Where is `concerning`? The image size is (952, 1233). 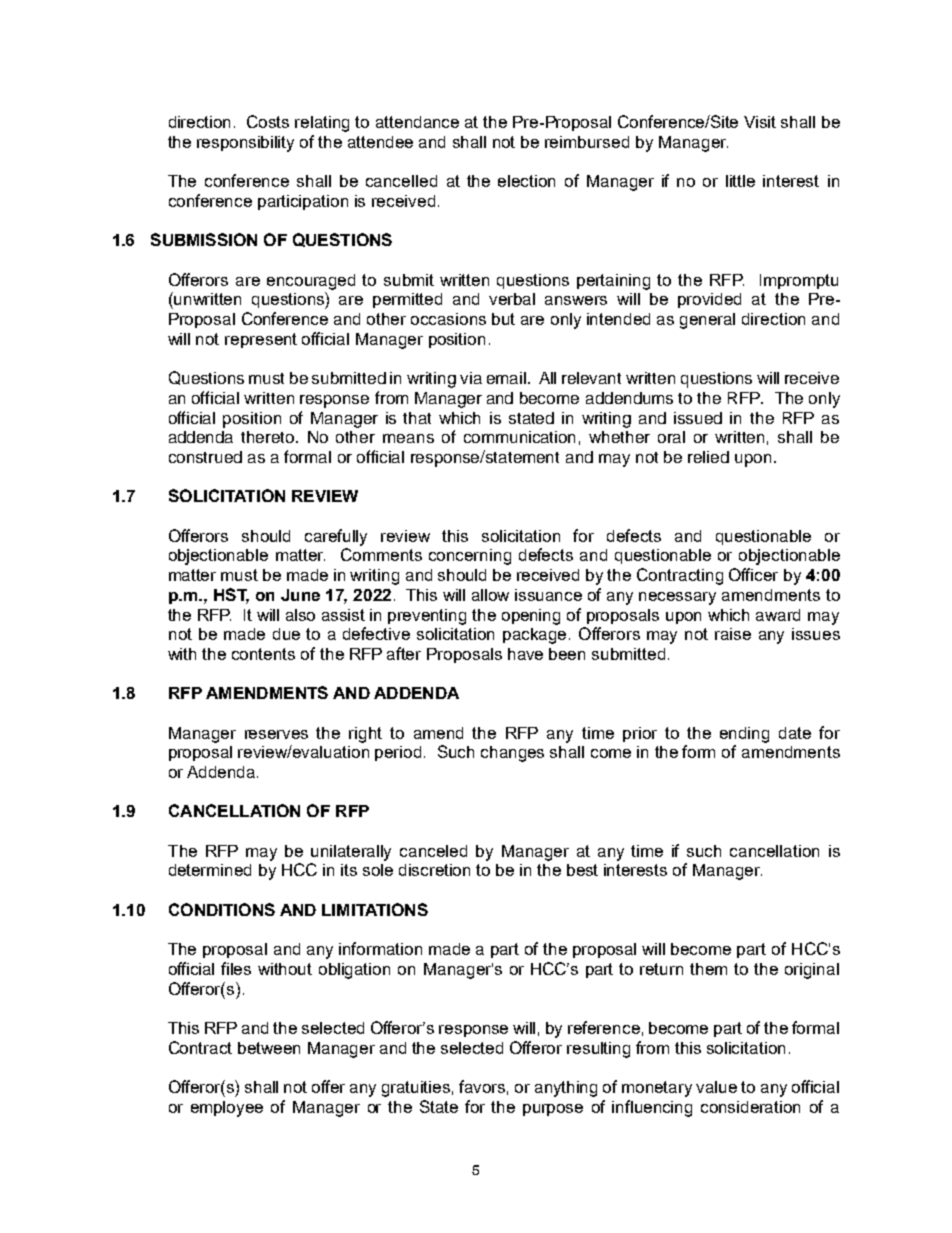 concerning is located at coordinates (470, 557).
